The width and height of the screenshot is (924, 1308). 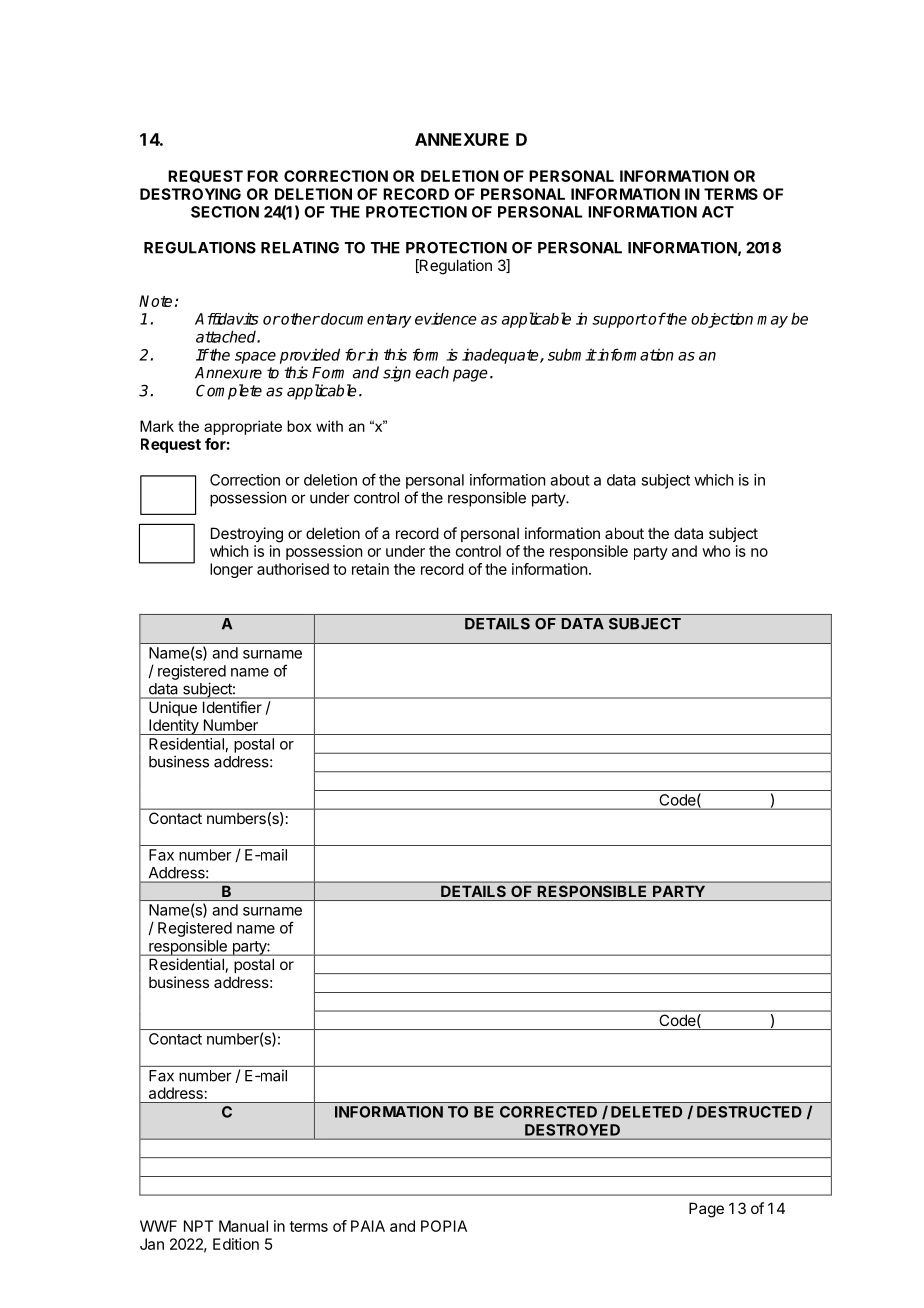 I want to click on retain, so click(x=370, y=569).
